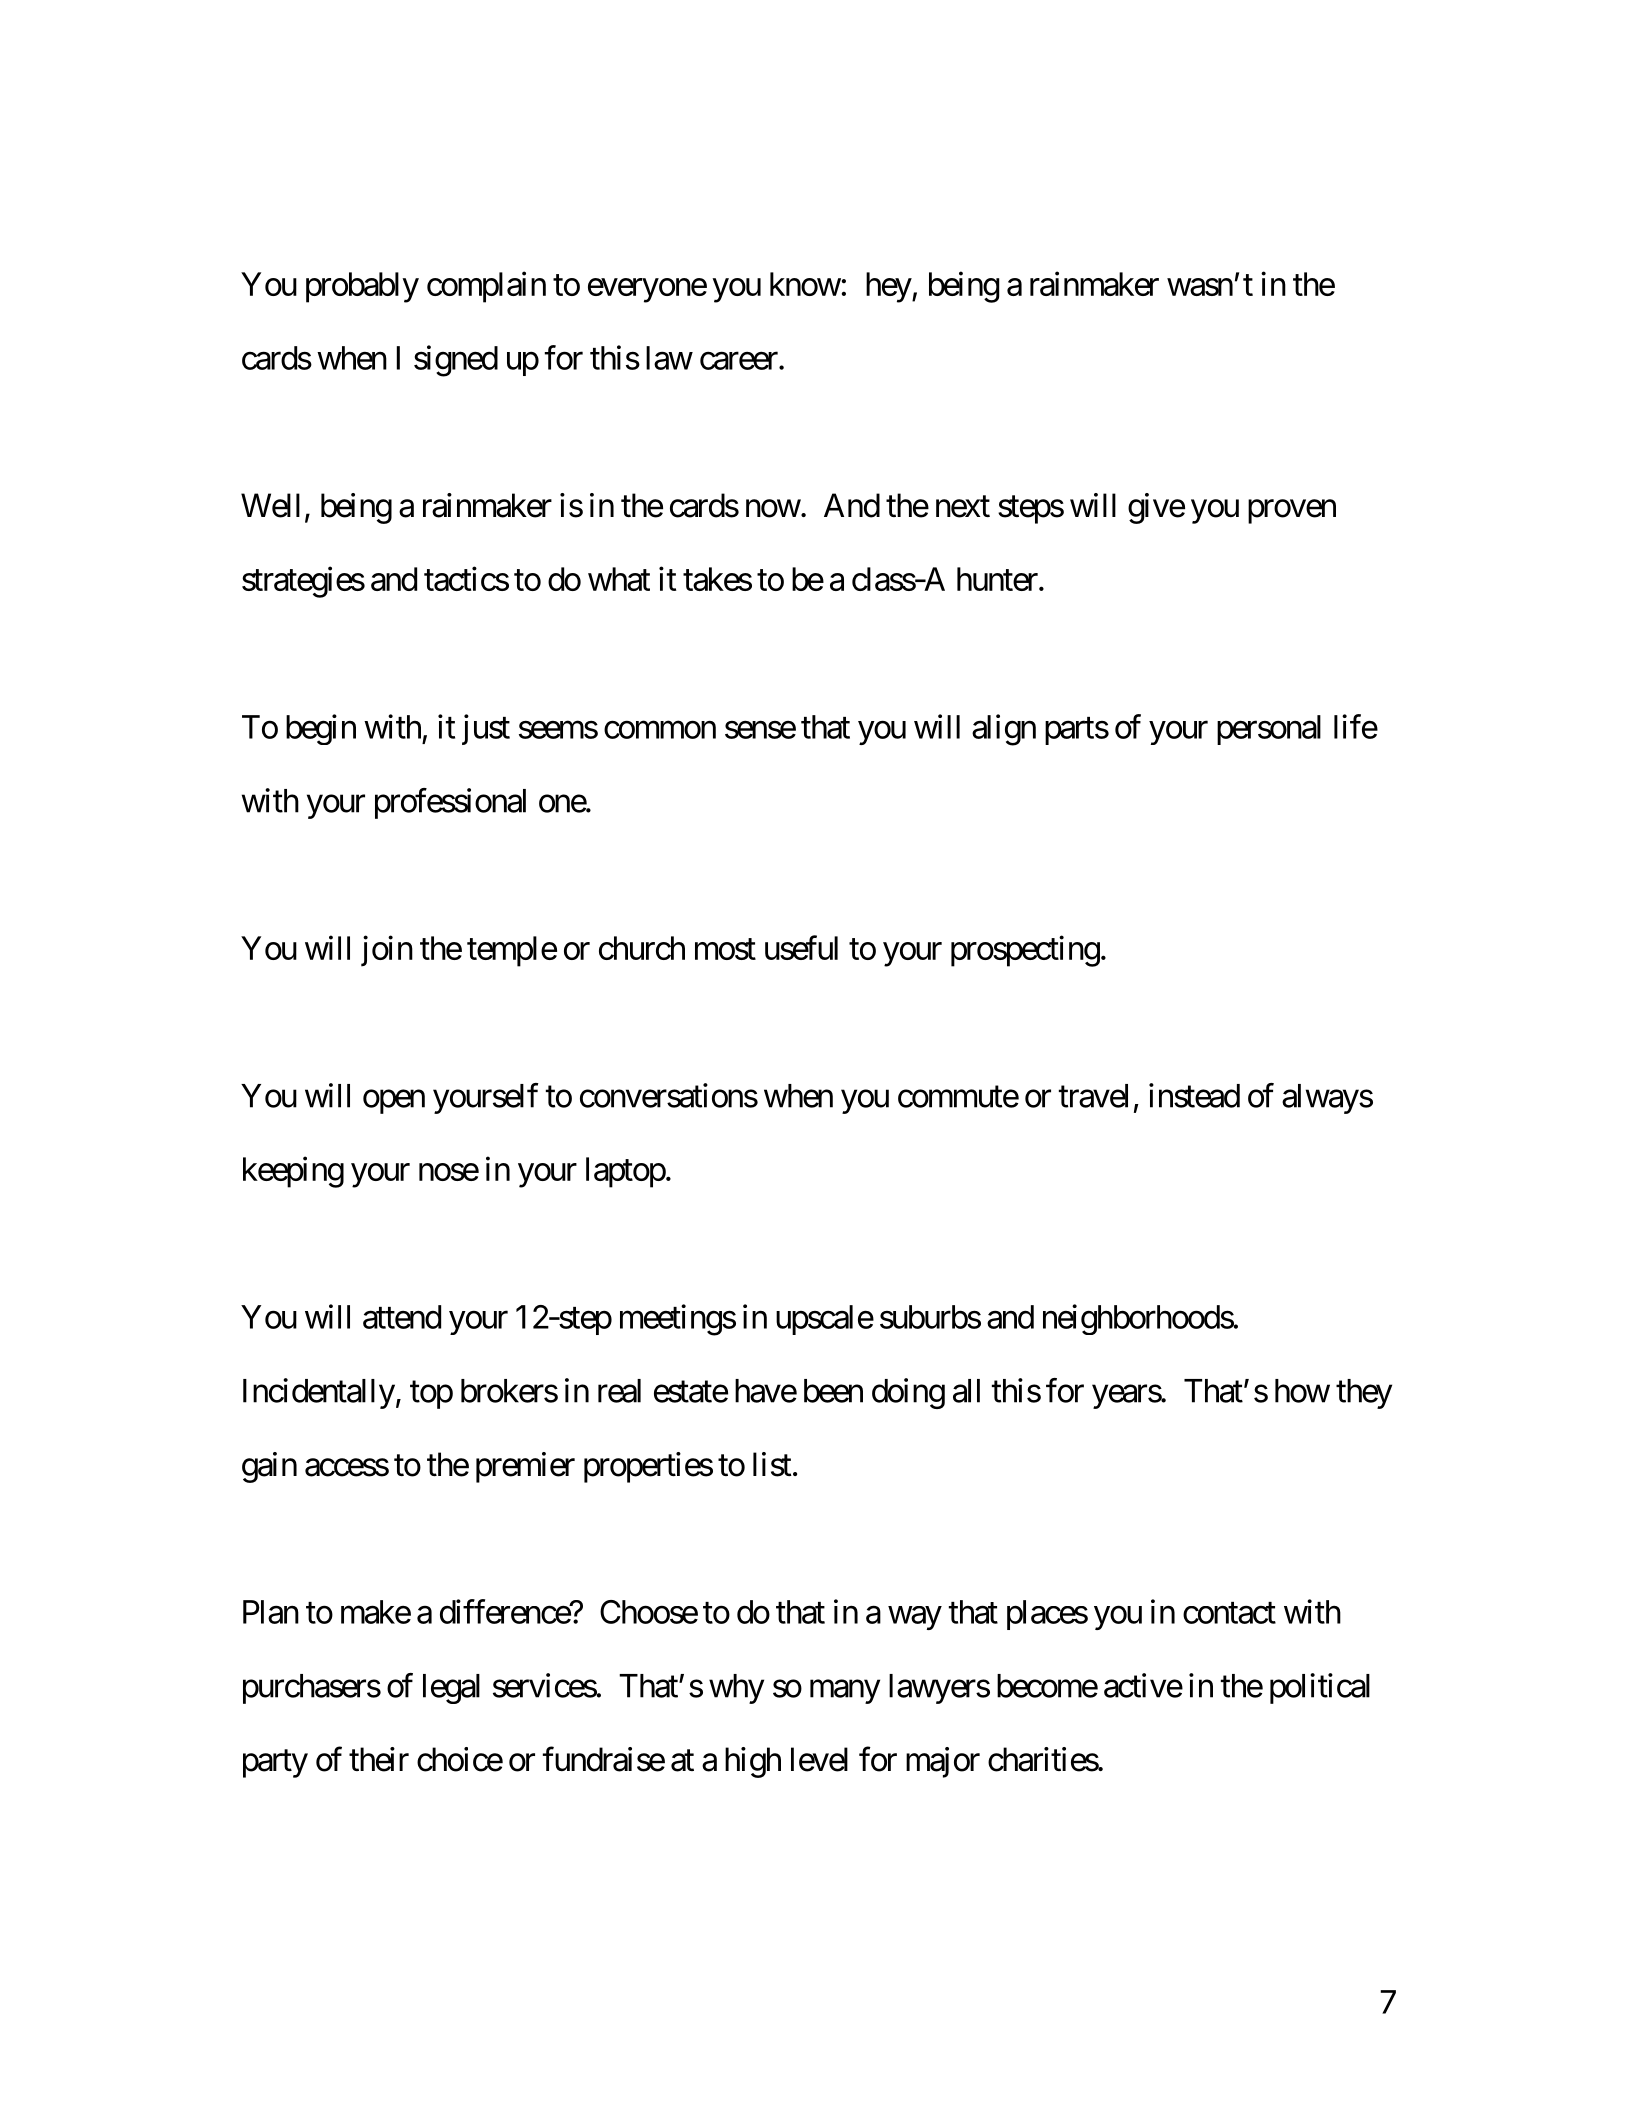 This image has width=1636, height=2117. Describe the element at coordinates (660, 730) in the image. I see `common` at that location.
